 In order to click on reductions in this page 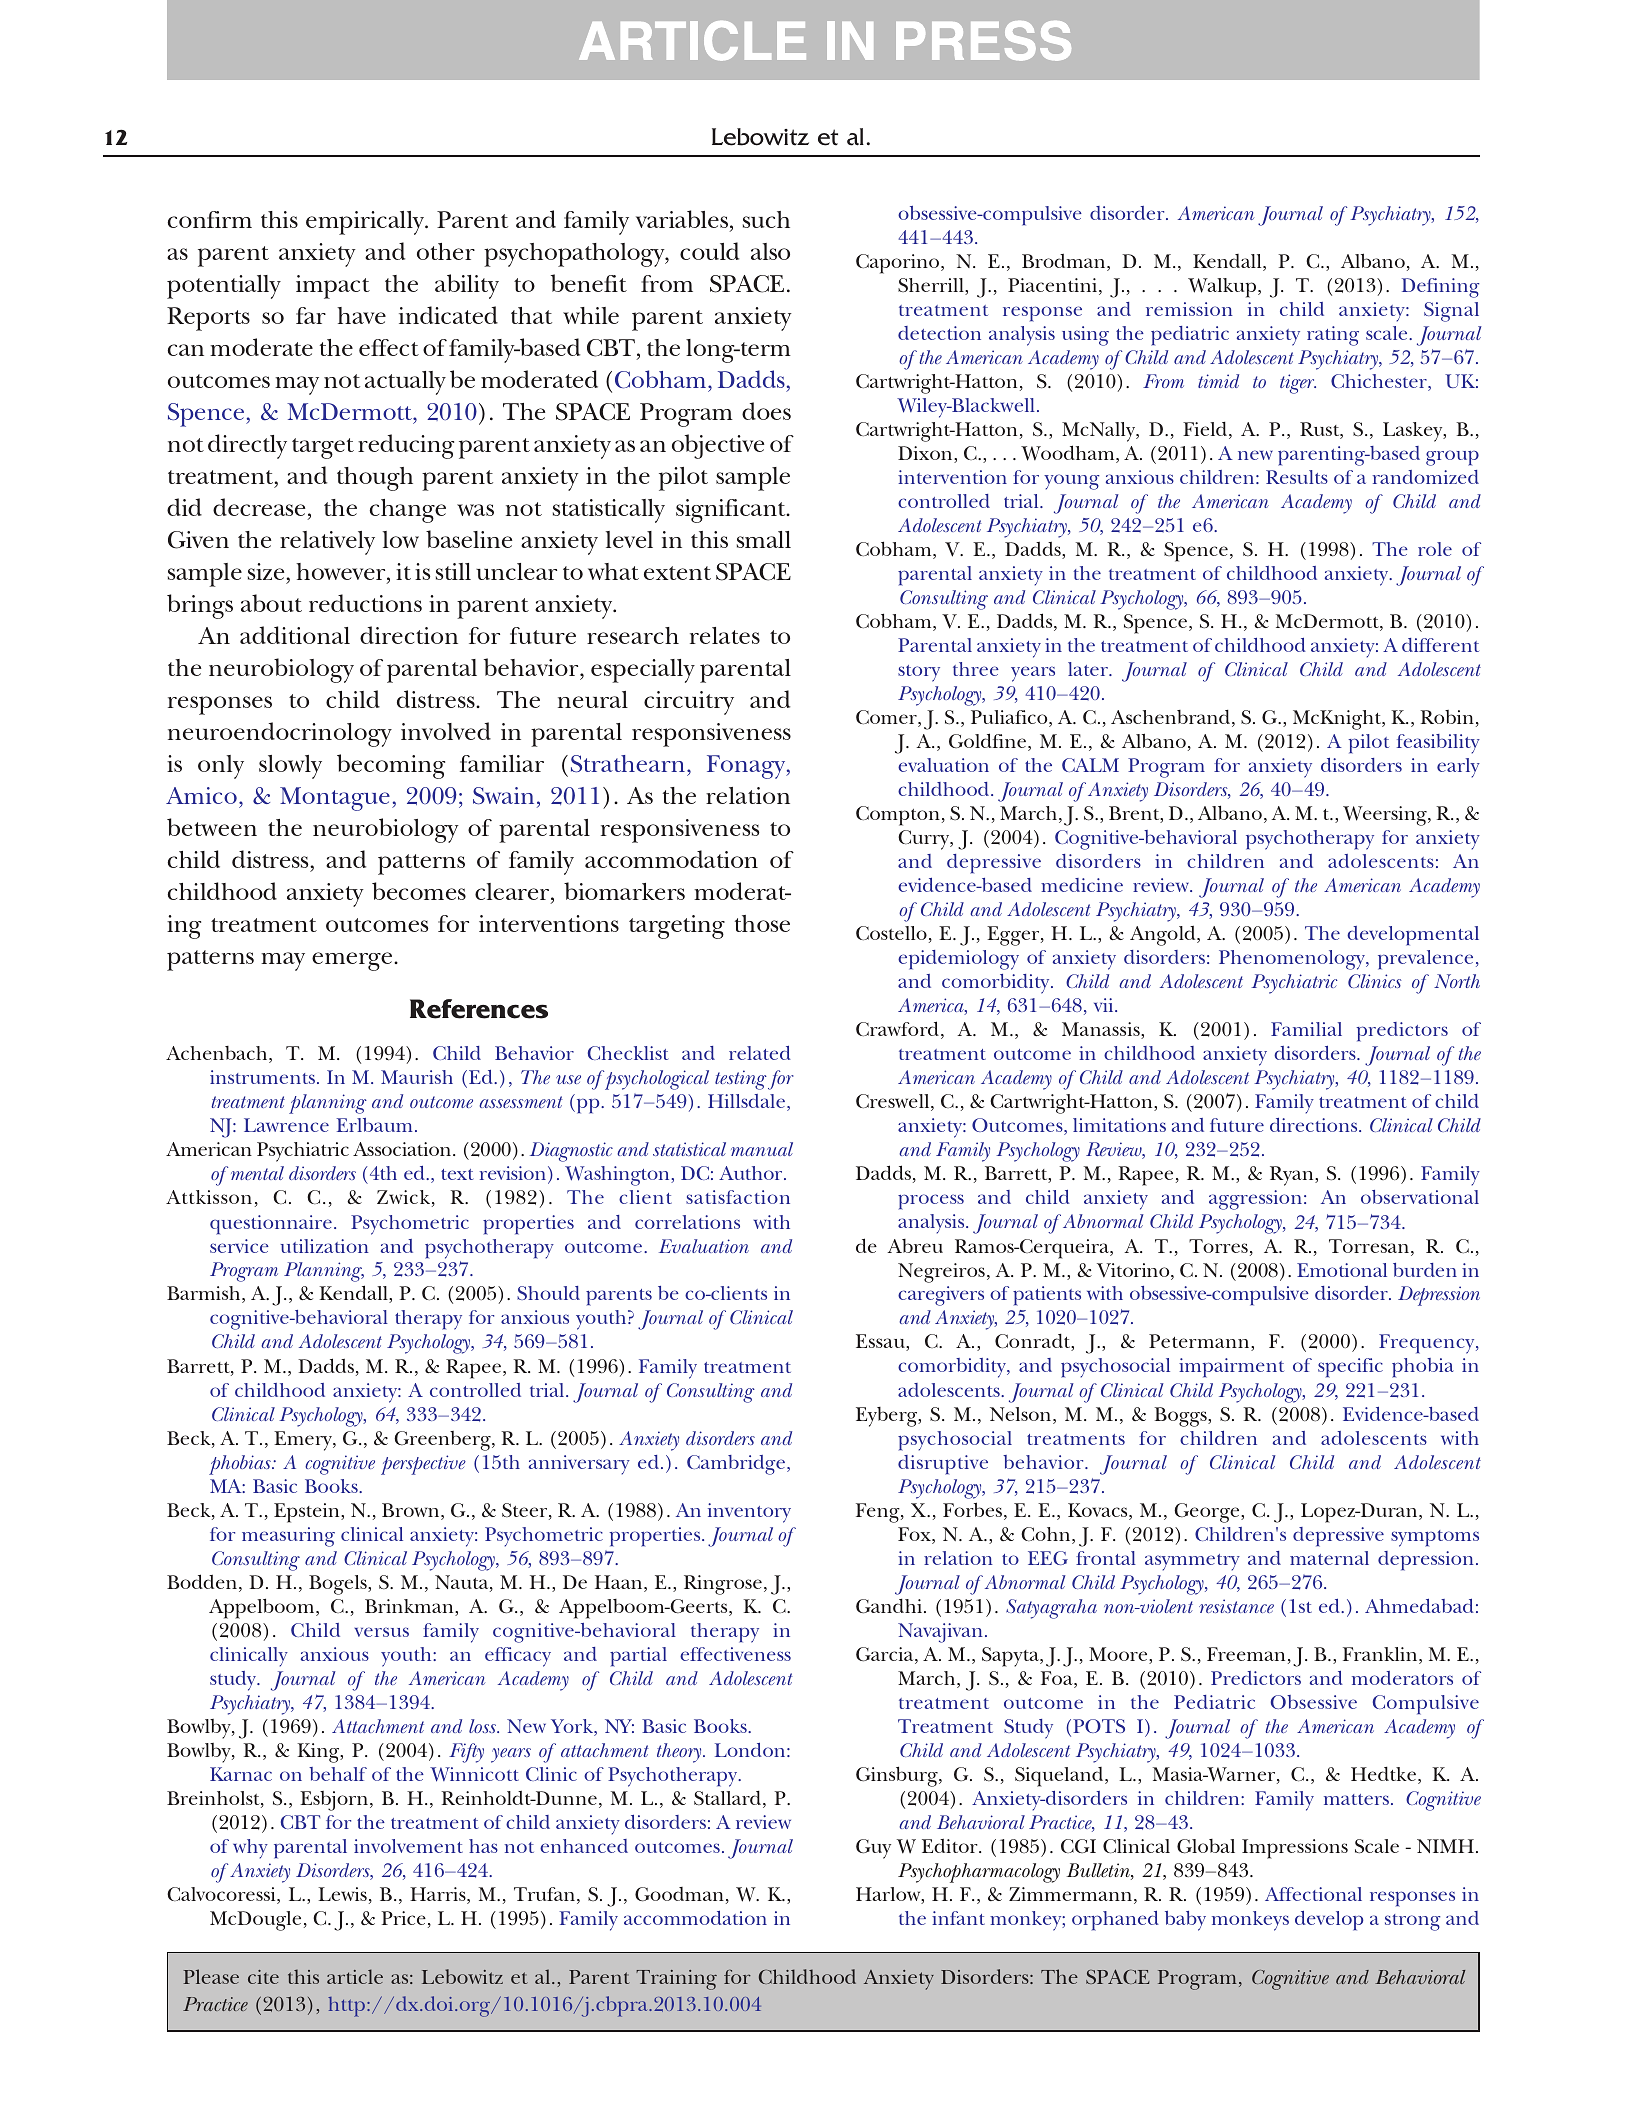, I will do `click(365, 603)`.
